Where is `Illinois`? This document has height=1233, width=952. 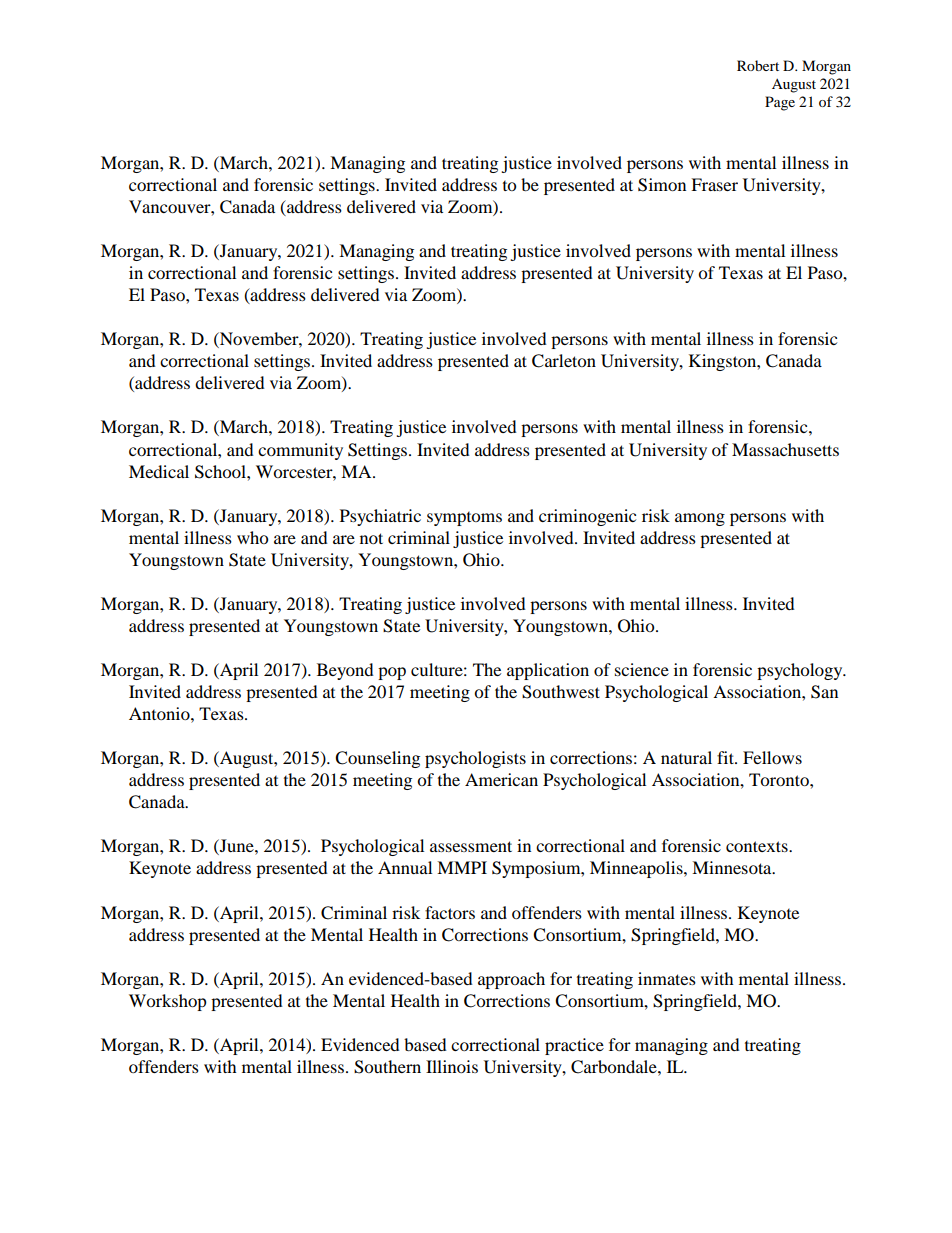
Illinois is located at coordinates (452, 1066).
